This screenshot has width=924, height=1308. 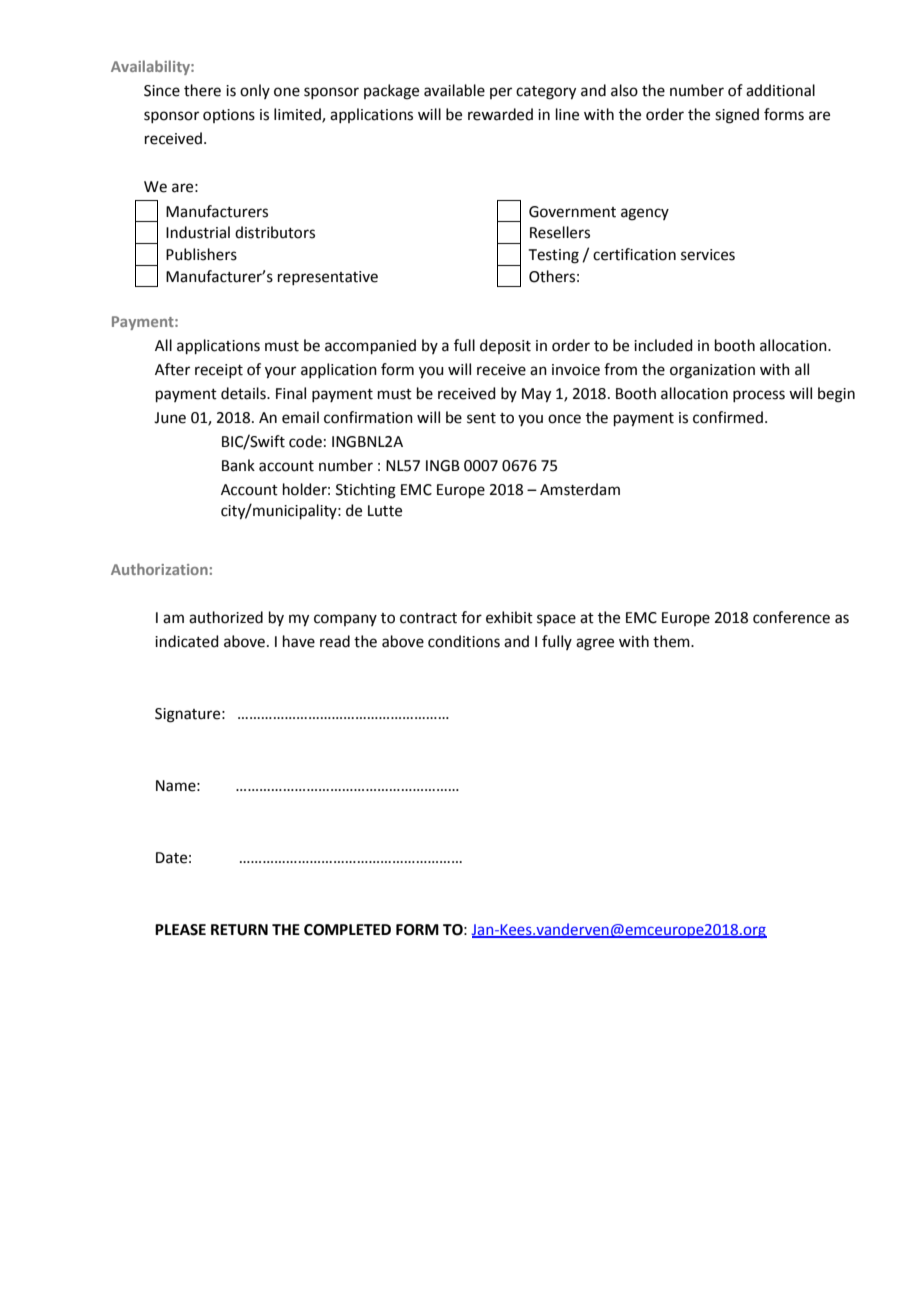 What do you see at coordinates (347, 930) in the screenshot?
I see `COMPLETED` at bounding box center [347, 930].
